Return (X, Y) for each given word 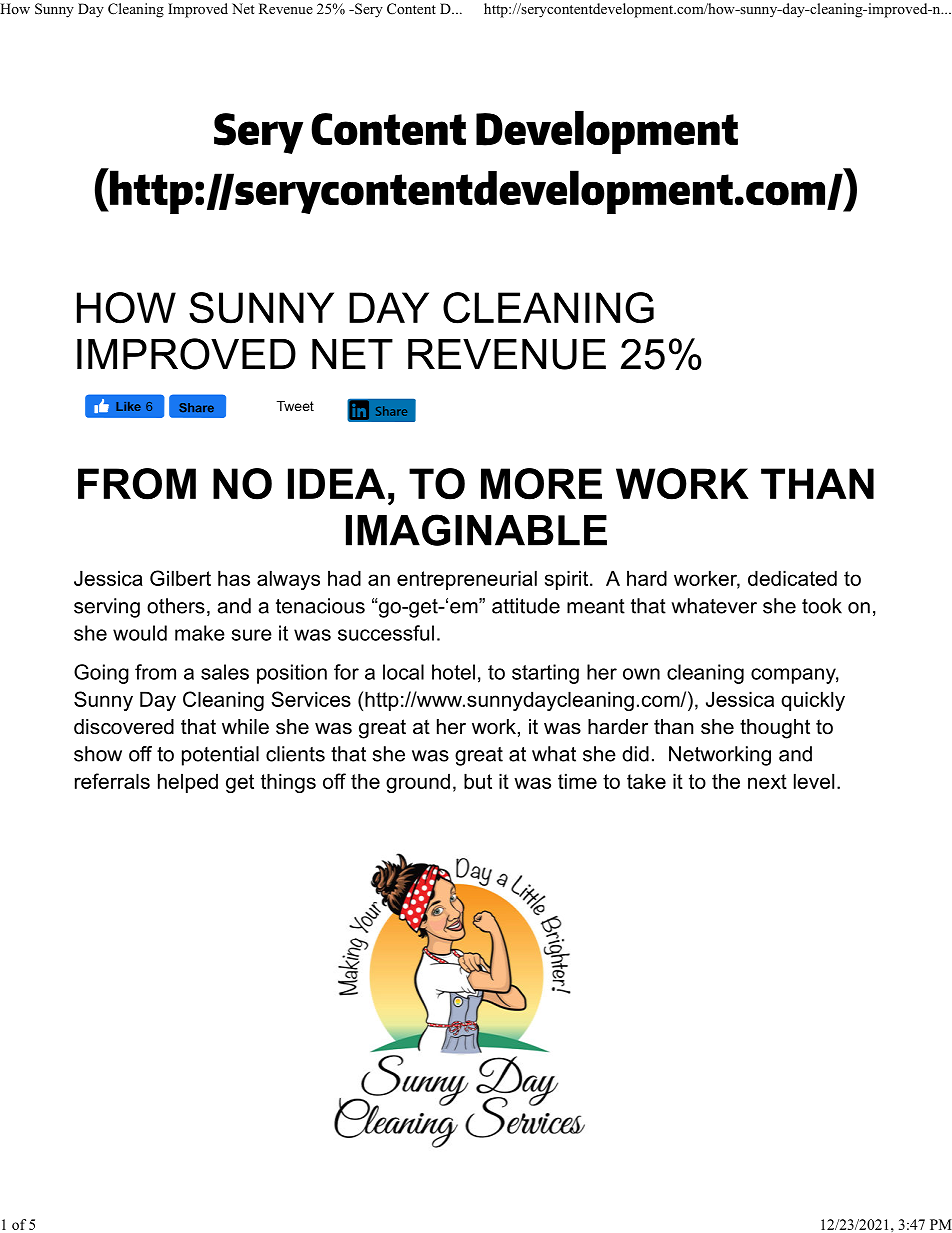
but (478, 781)
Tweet (295, 406)
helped (188, 783)
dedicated (792, 578)
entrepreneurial (467, 580)
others (176, 606)
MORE (541, 484)
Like (128, 406)
